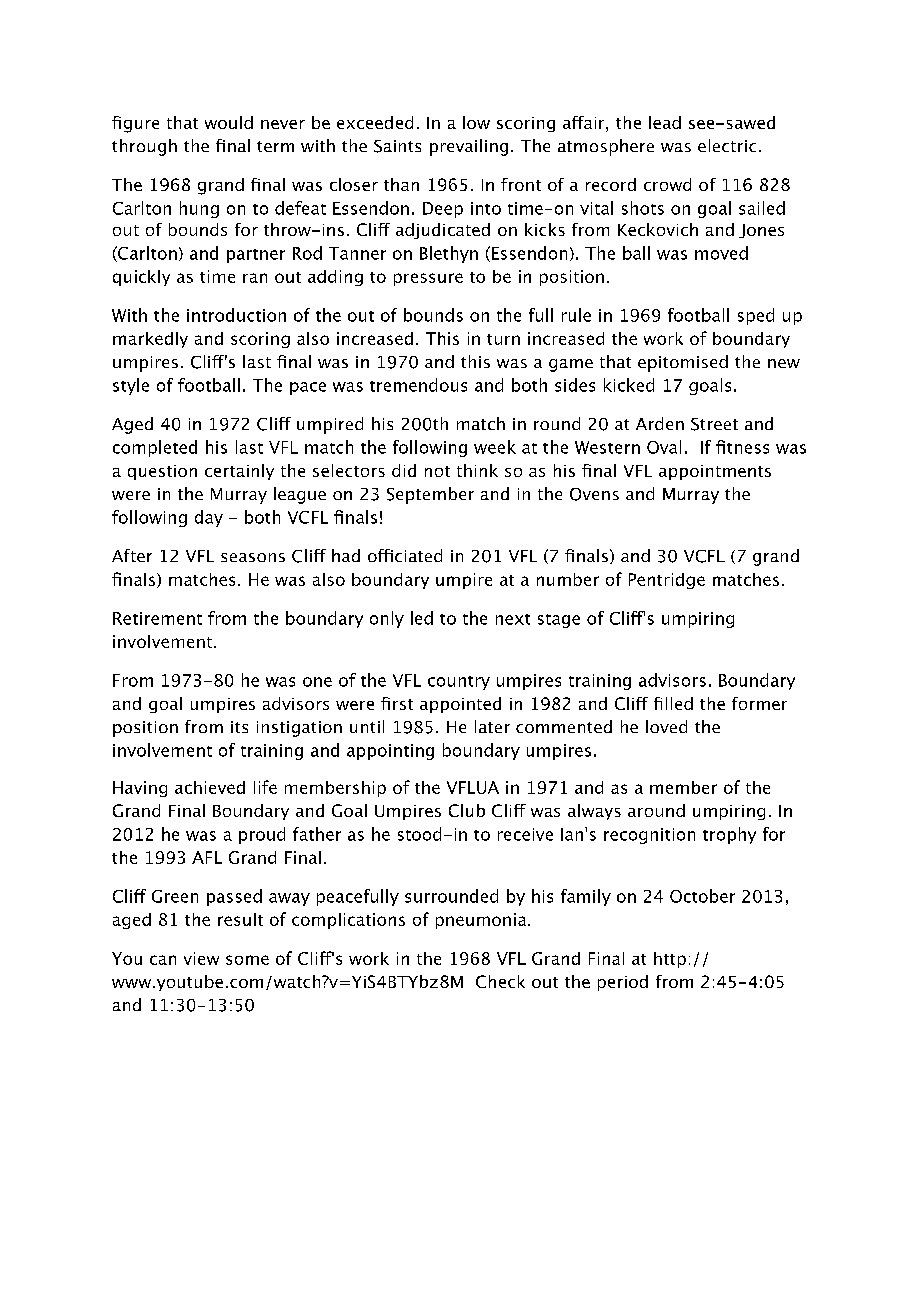  Describe the element at coordinates (670, 960) in the document. I see `http` at that location.
